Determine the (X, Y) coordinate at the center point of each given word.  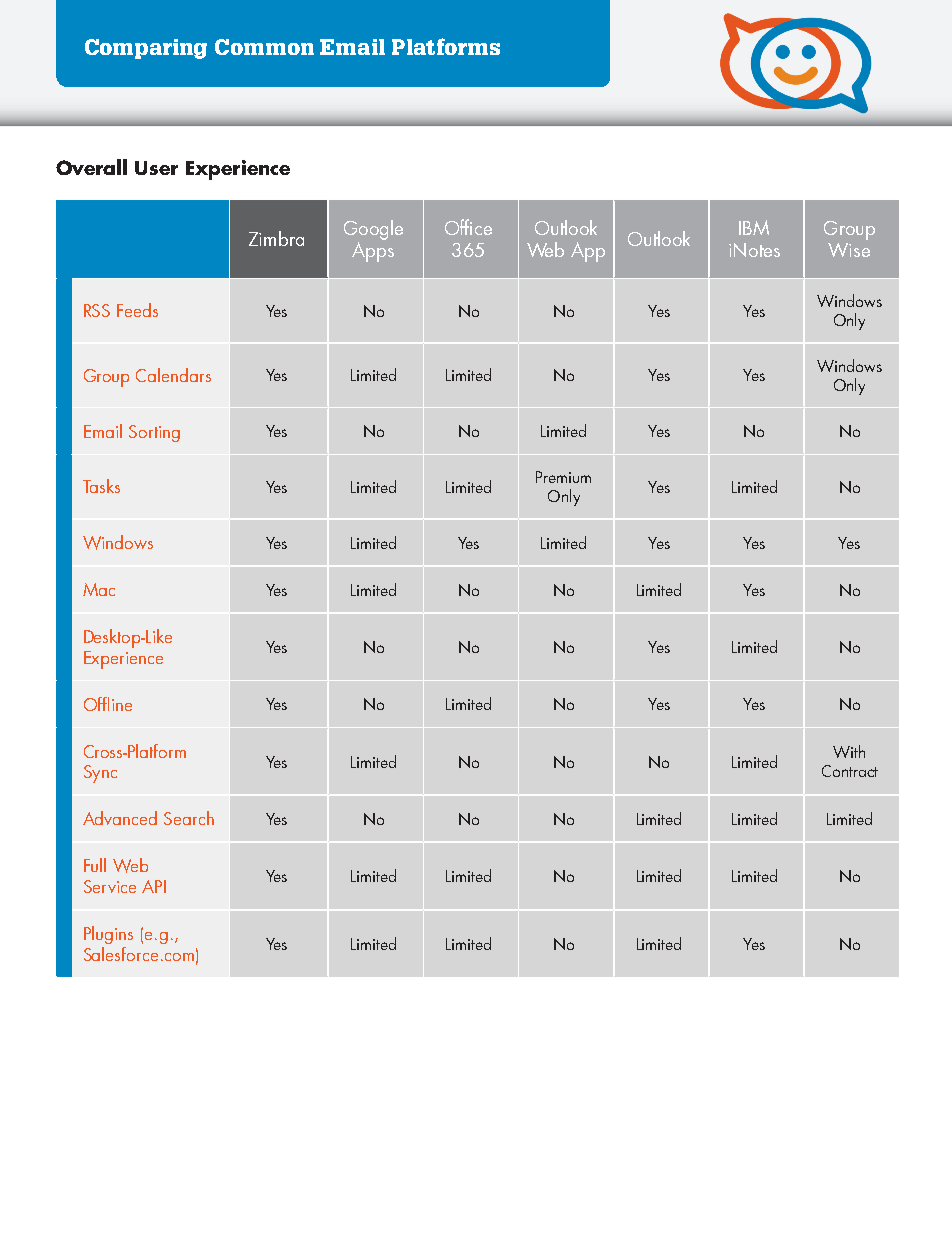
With (849, 751)
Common (264, 47)
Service (110, 886)
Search (189, 818)
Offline (108, 704)
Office (468, 227)
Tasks (101, 486)
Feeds (137, 310)
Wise (849, 250)
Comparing (146, 49)
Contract (850, 771)
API (154, 886)
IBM (754, 227)
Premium (563, 477)
